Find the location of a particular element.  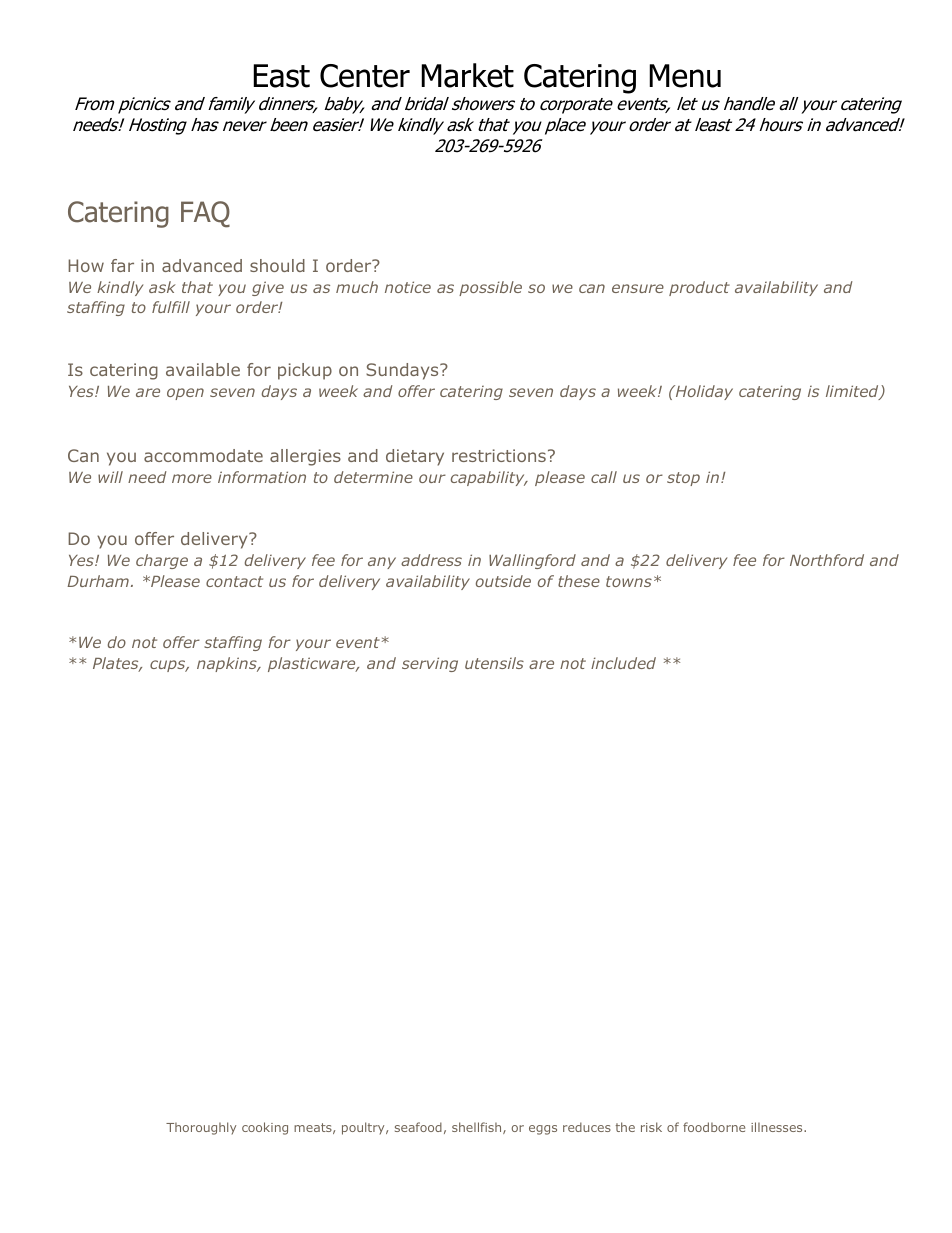

outside is located at coordinates (503, 581).
